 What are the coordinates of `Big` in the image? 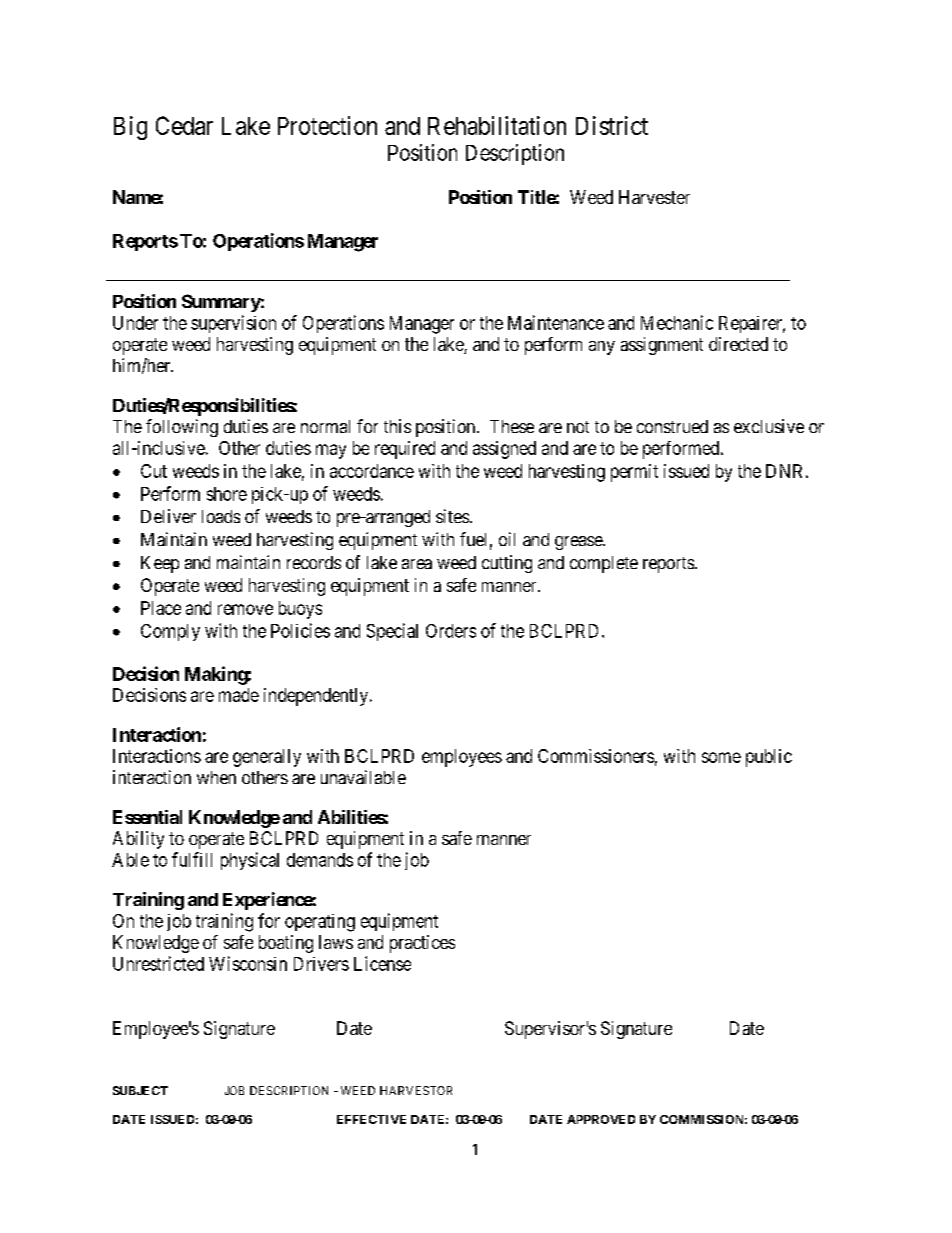 It's located at (130, 128).
